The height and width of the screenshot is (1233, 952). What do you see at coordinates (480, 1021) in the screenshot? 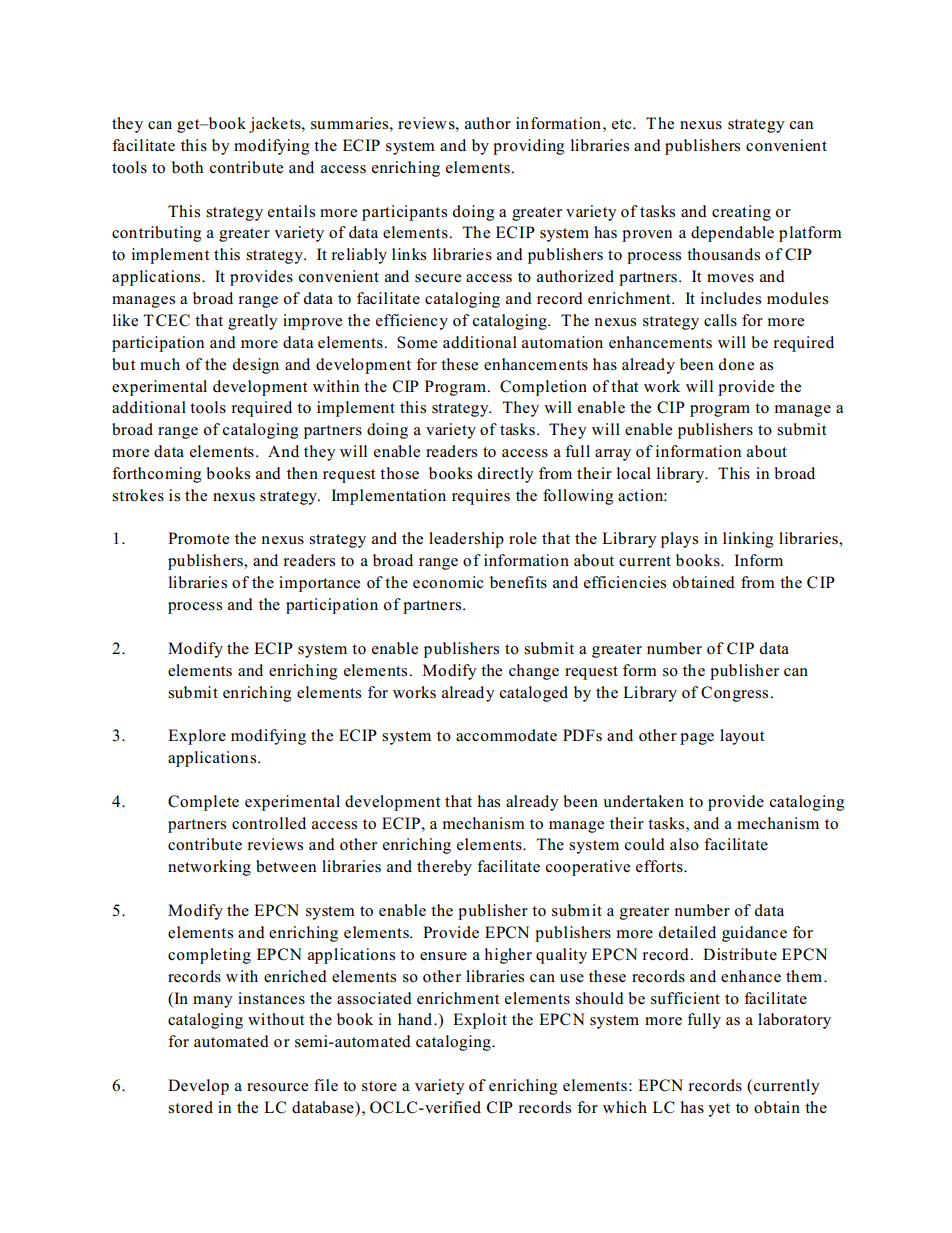
I see `Exploit` at bounding box center [480, 1021].
